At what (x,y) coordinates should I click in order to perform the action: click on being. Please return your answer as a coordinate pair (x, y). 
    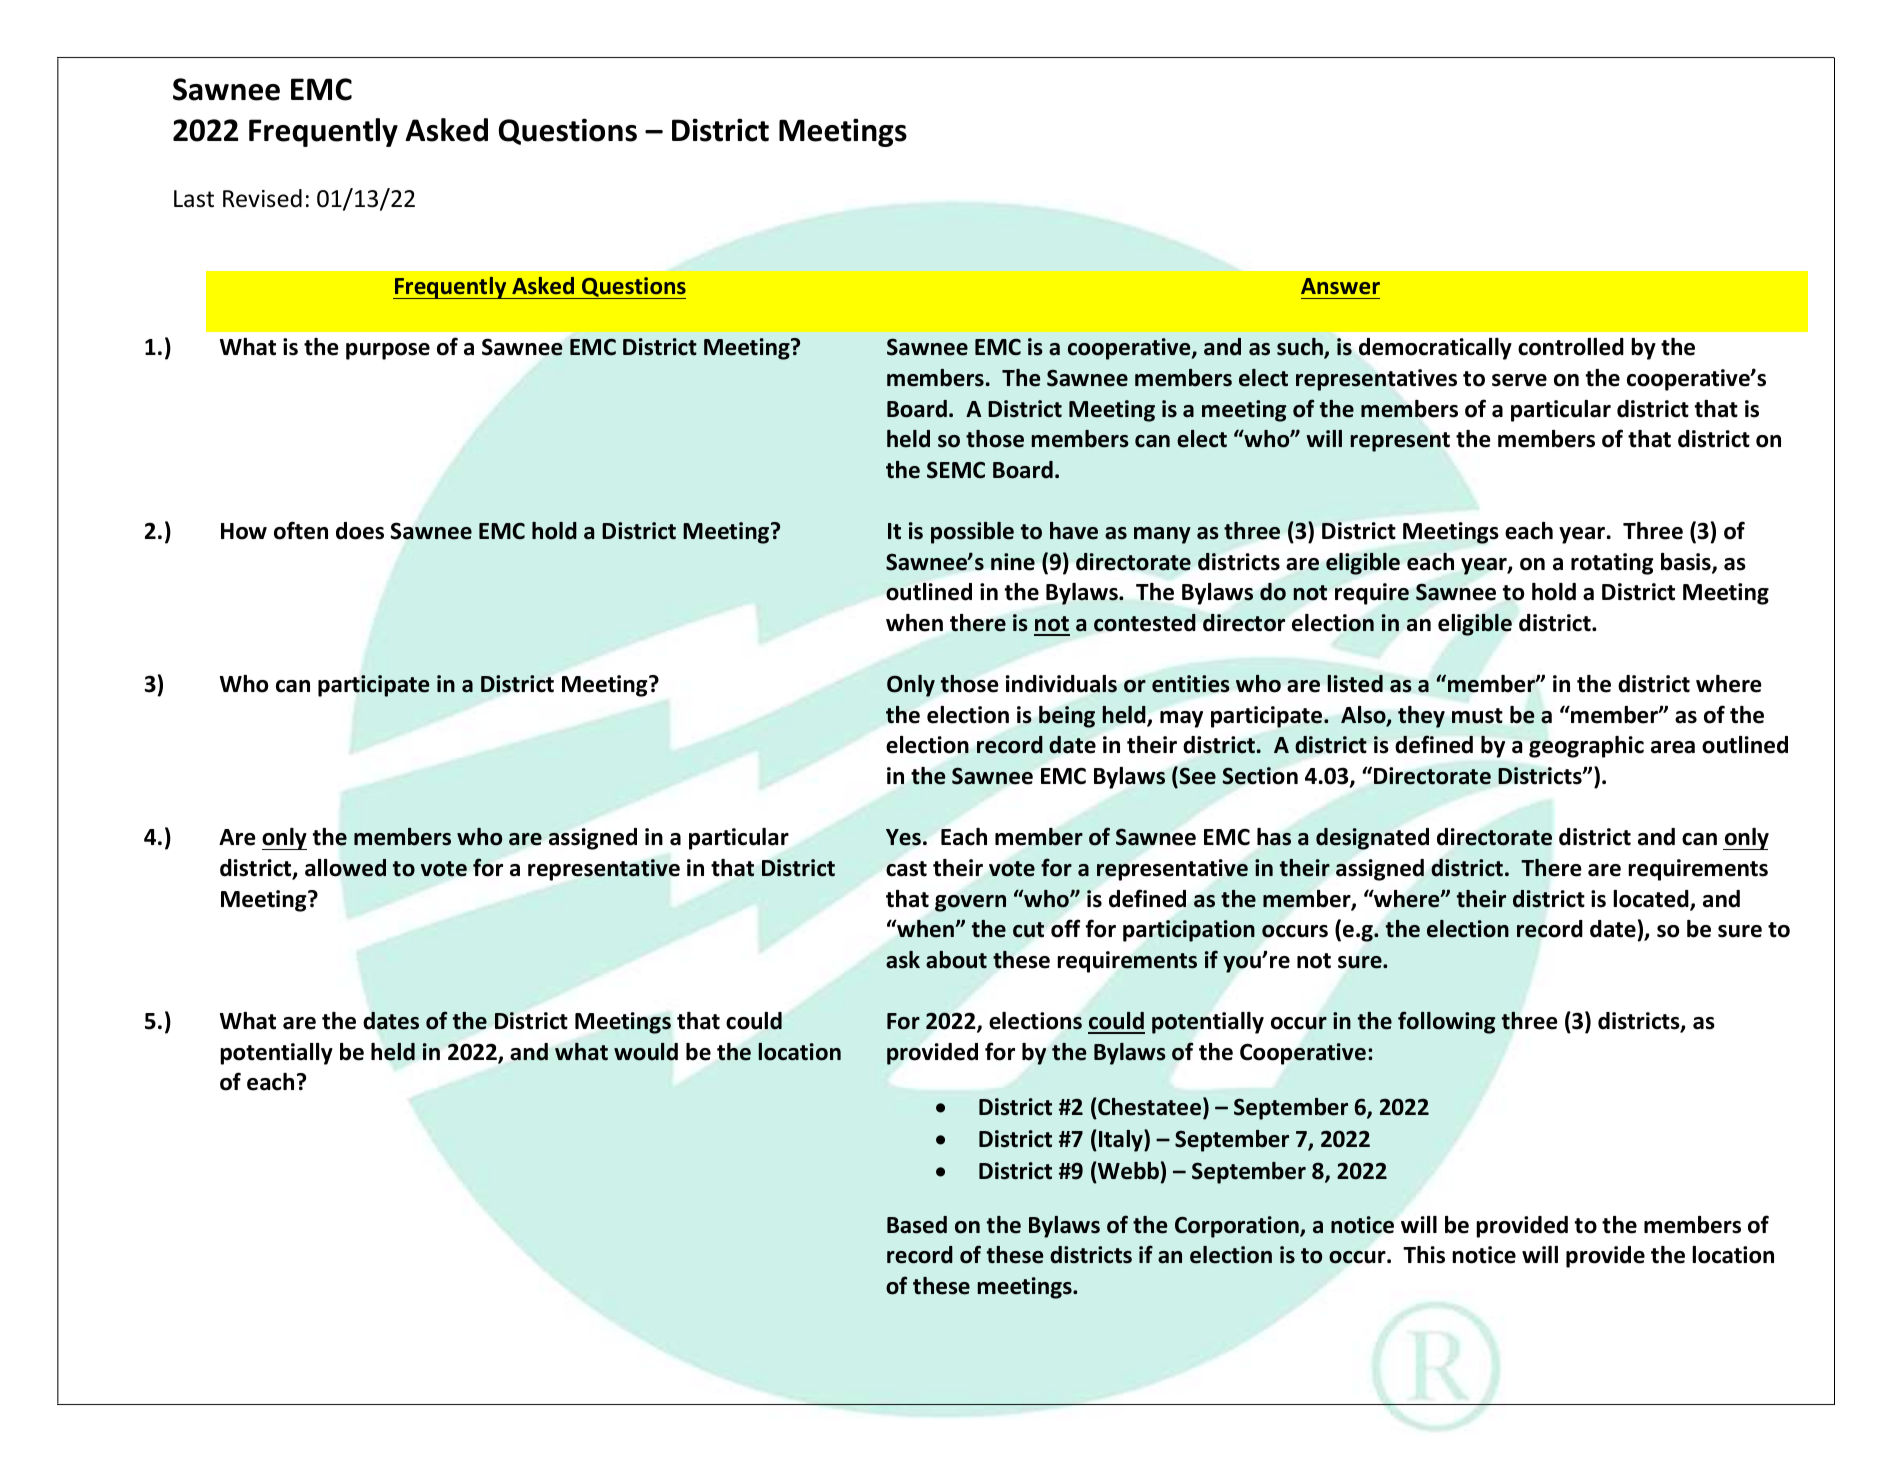
    Looking at the image, I should click on (1067, 717).
